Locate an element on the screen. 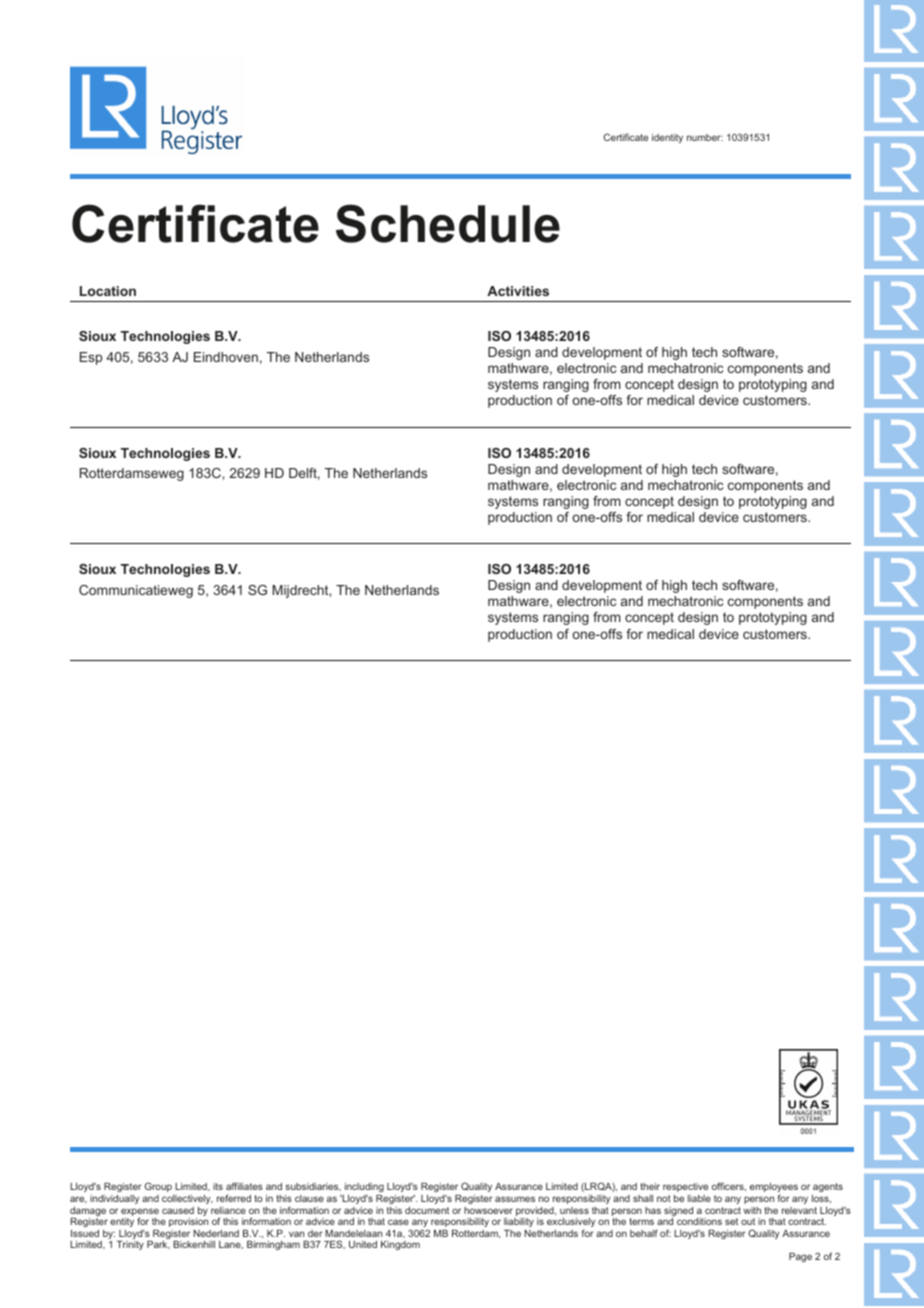  their is located at coordinates (650, 1186).
